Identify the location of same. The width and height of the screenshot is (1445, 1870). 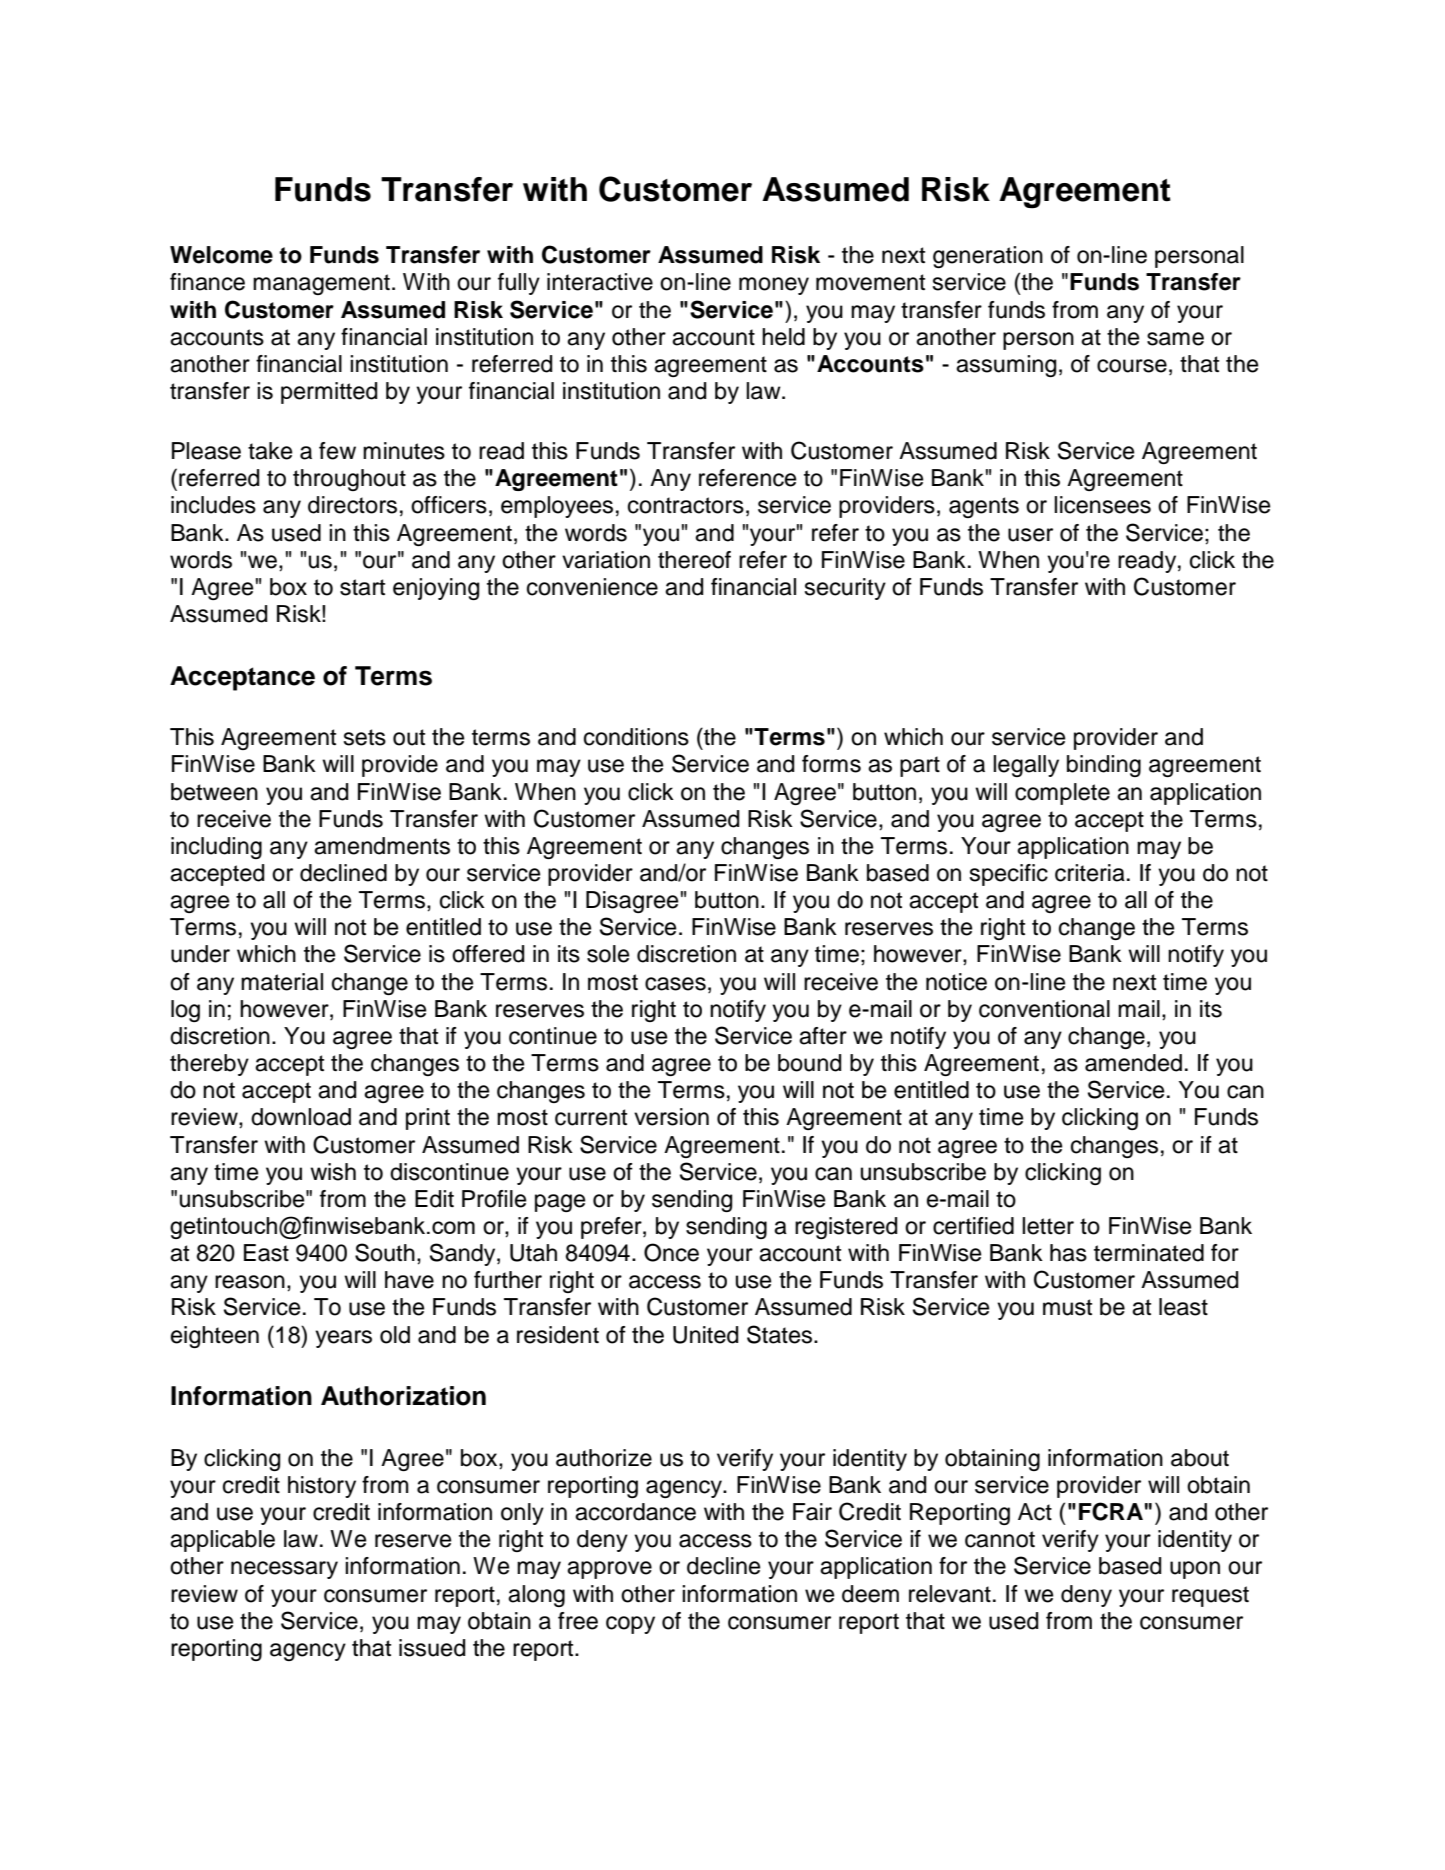
(1175, 339).
